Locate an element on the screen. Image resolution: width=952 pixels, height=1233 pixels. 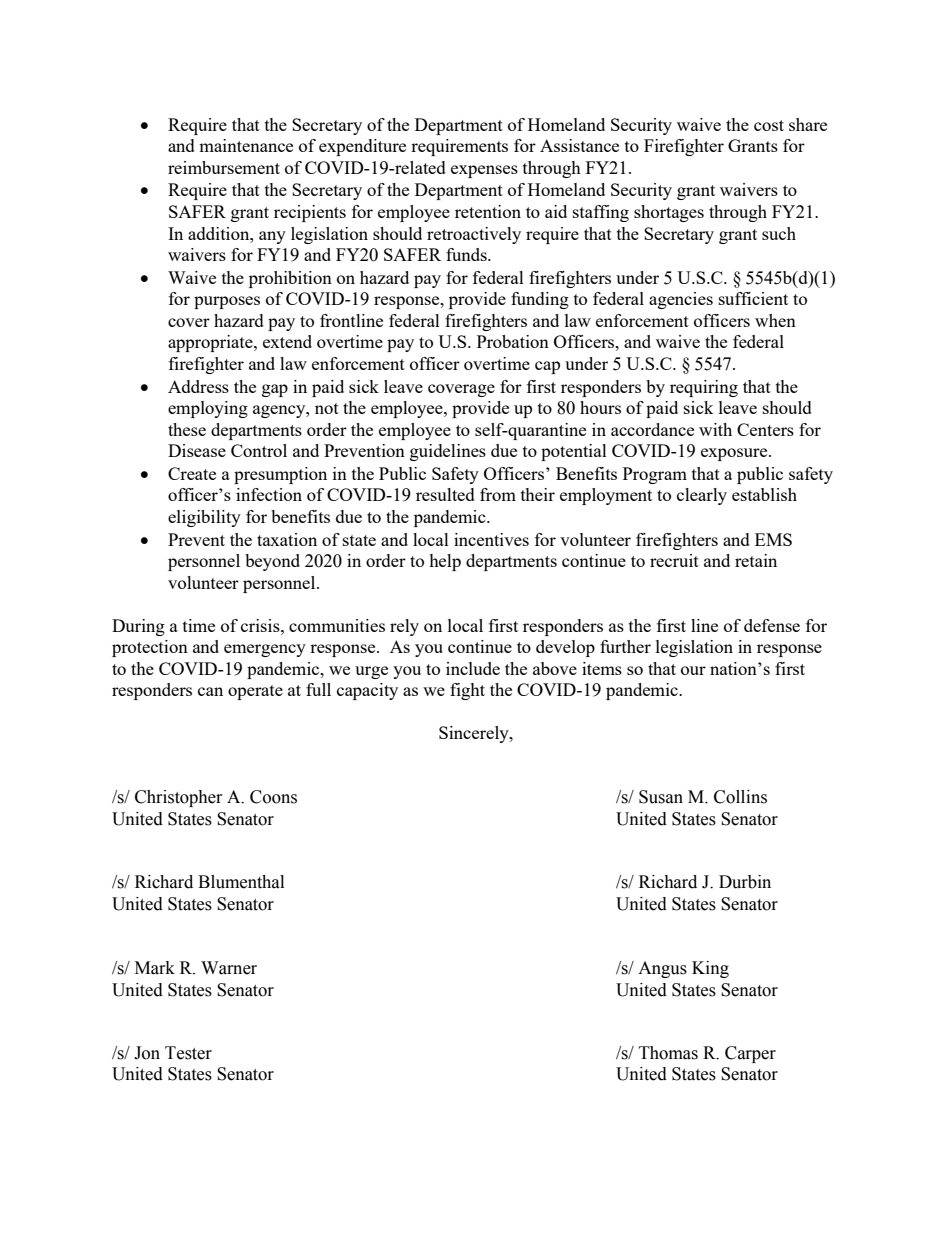
reimbursement is located at coordinates (224, 167).
